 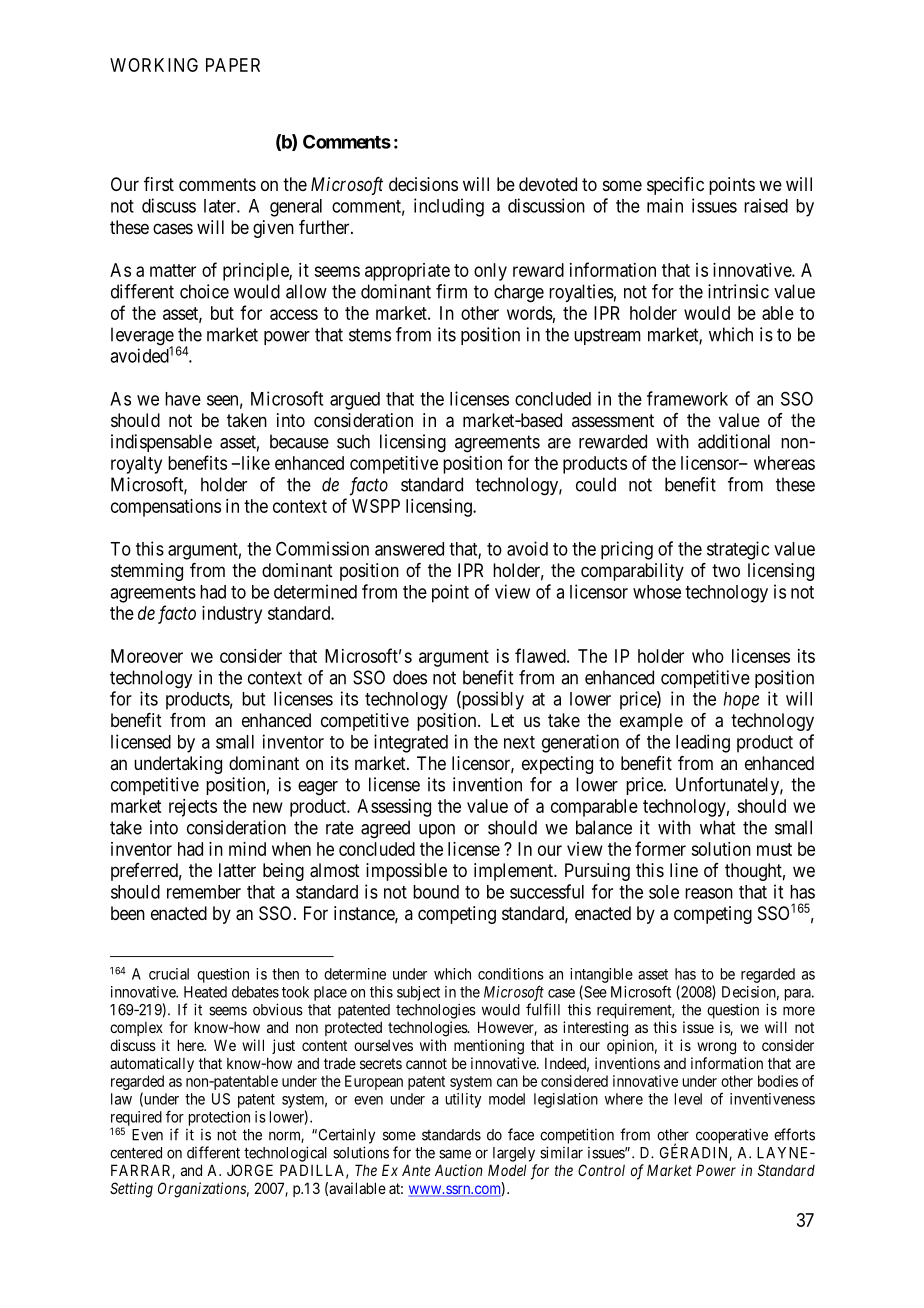 What do you see at coordinates (233, 65) in the screenshot?
I see `PAPER` at bounding box center [233, 65].
